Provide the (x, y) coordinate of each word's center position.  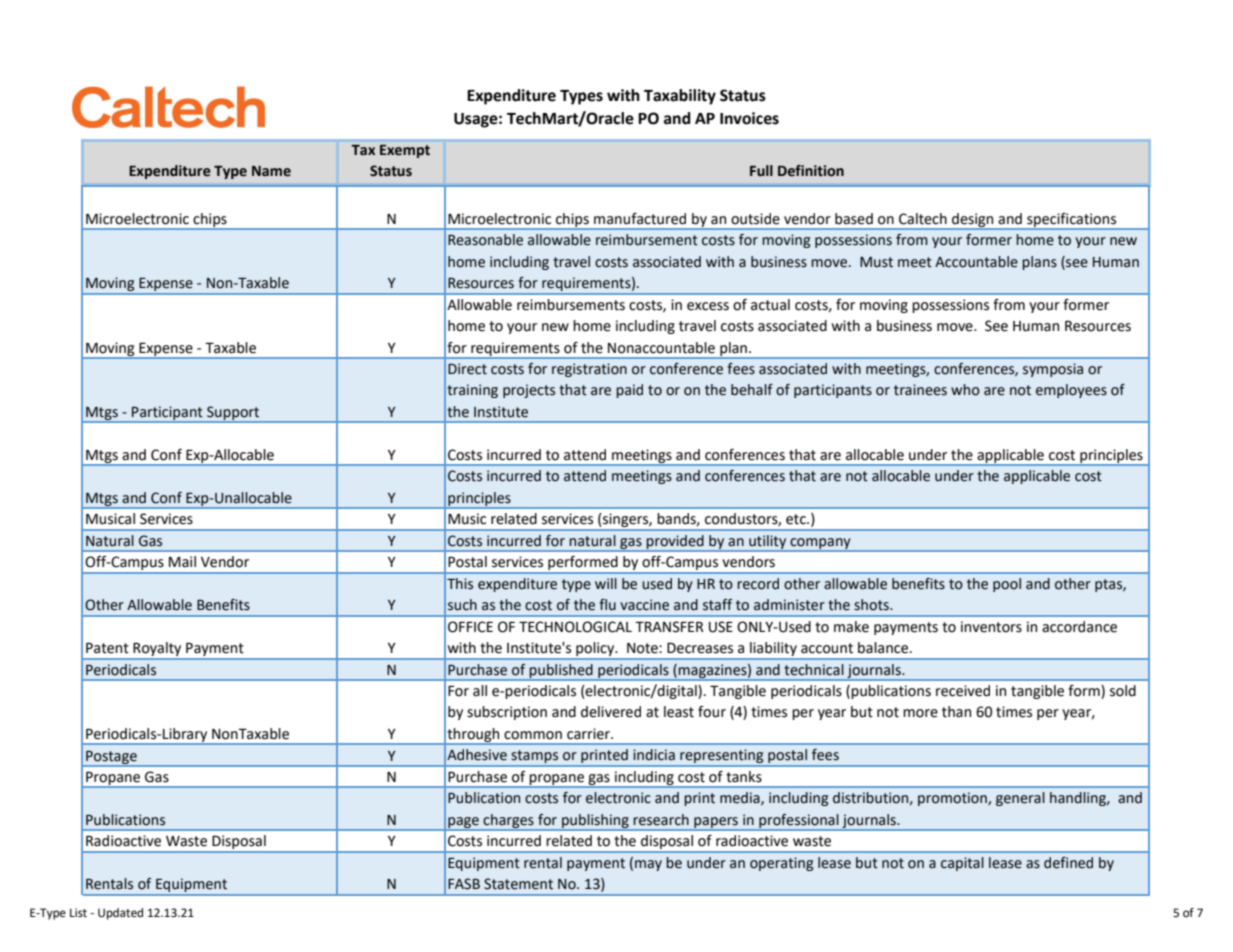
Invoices (749, 118)
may (648, 865)
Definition (811, 171)
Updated (120, 914)
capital (962, 864)
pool (1007, 585)
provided (675, 542)
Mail (182, 562)
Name (271, 171)
